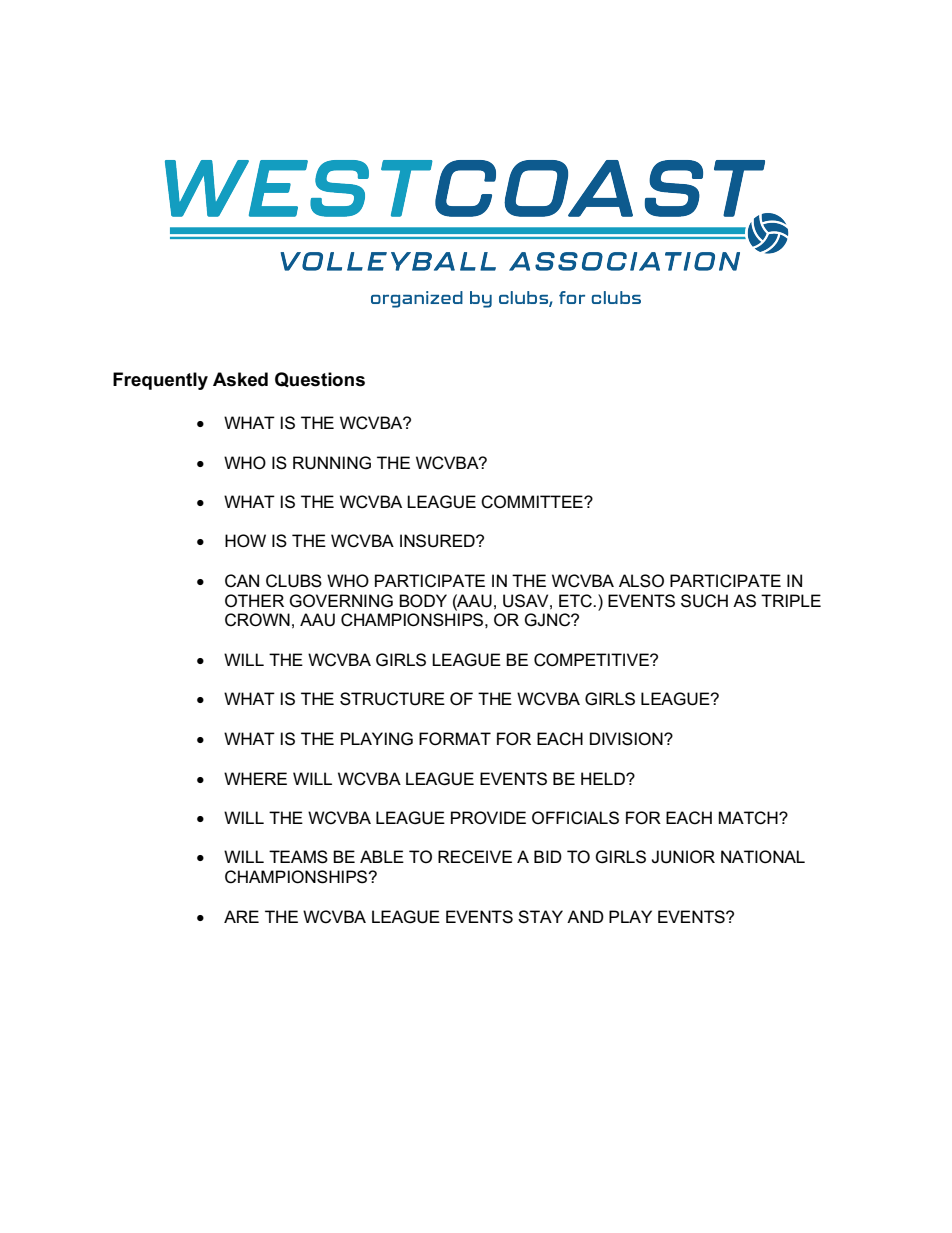 The height and width of the document is (1233, 952). I want to click on STAY, so click(540, 917).
